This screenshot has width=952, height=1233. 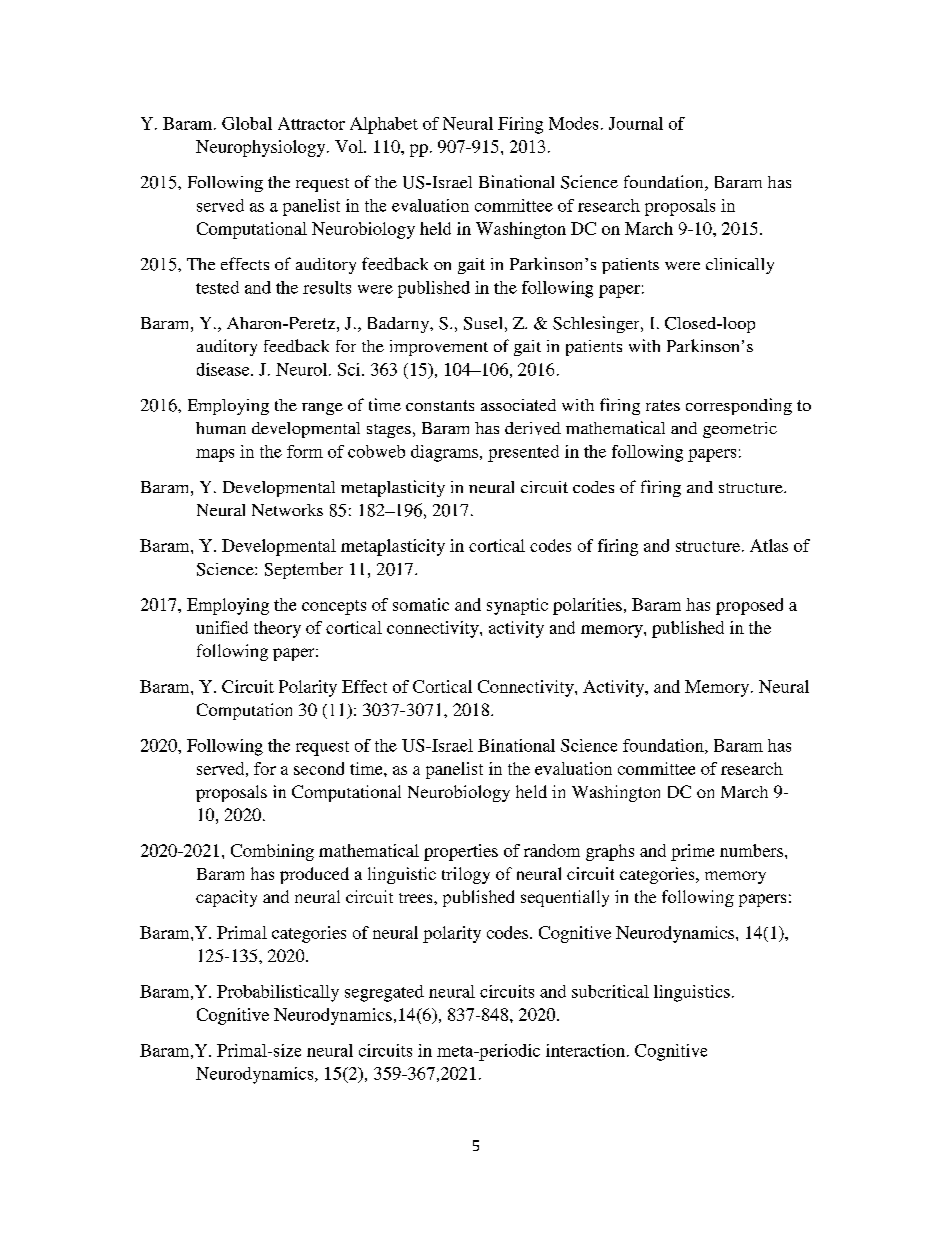 I want to click on Modes, so click(x=573, y=123).
